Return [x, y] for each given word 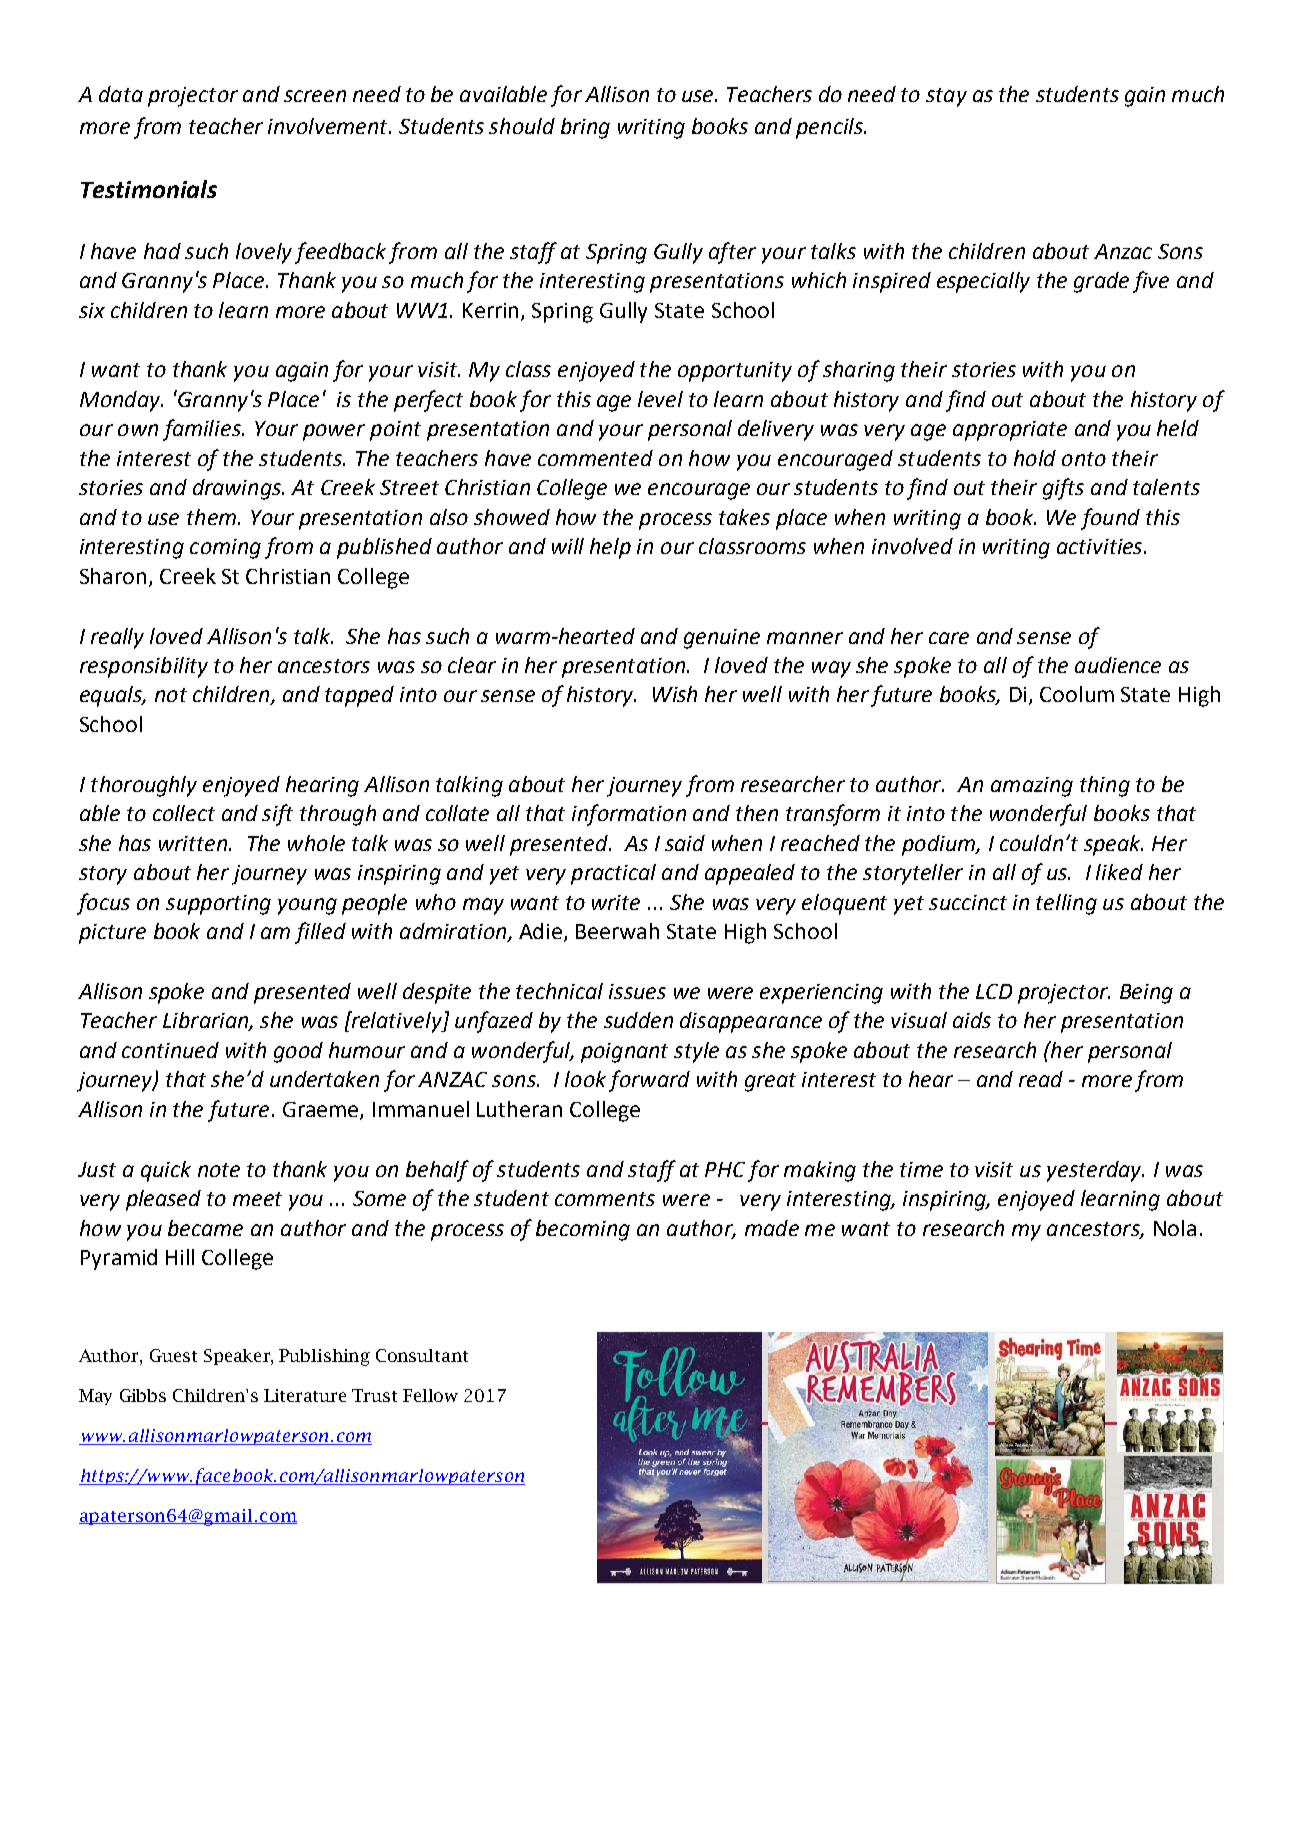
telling [1066, 904]
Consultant [422, 1355]
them [211, 517]
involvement [329, 126]
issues [637, 991]
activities [1101, 546]
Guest [173, 1355]
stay [946, 97]
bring [585, 128]
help [610, 548]
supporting [218, 905]
